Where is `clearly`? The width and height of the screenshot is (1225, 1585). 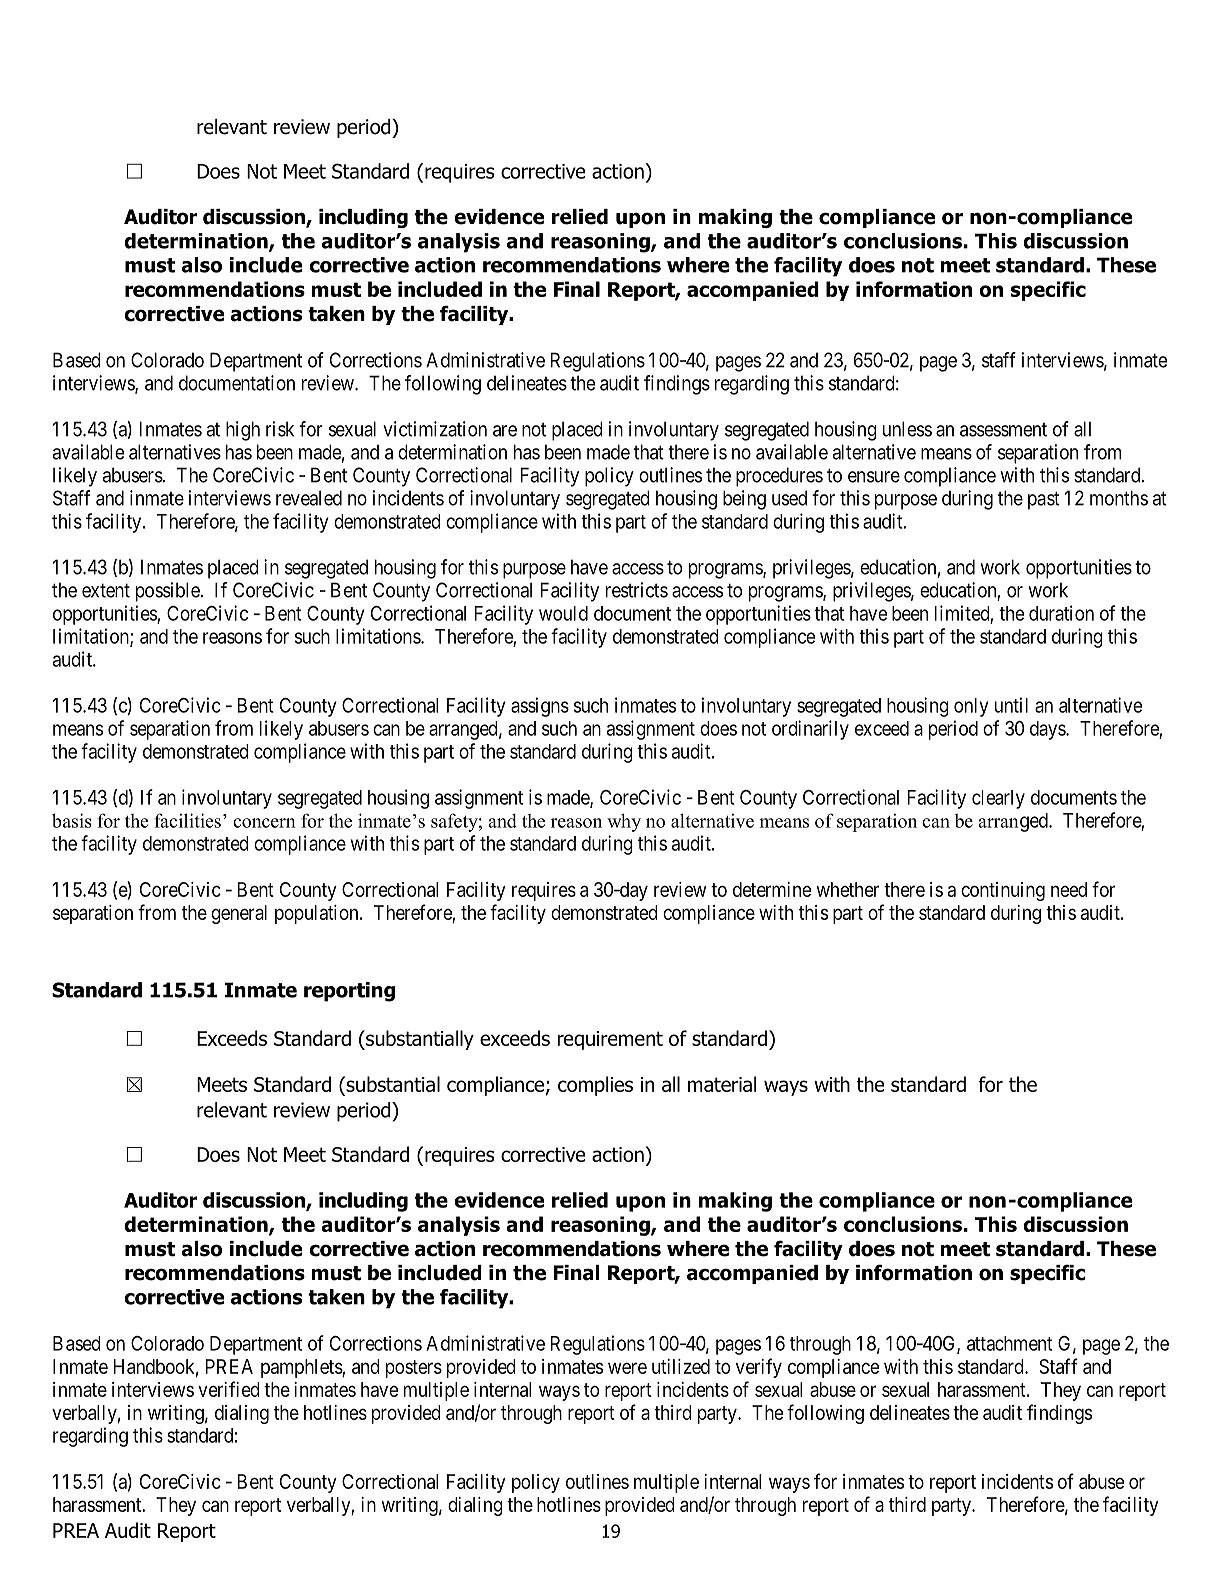 clearly is located at coordinates (998, 799).
